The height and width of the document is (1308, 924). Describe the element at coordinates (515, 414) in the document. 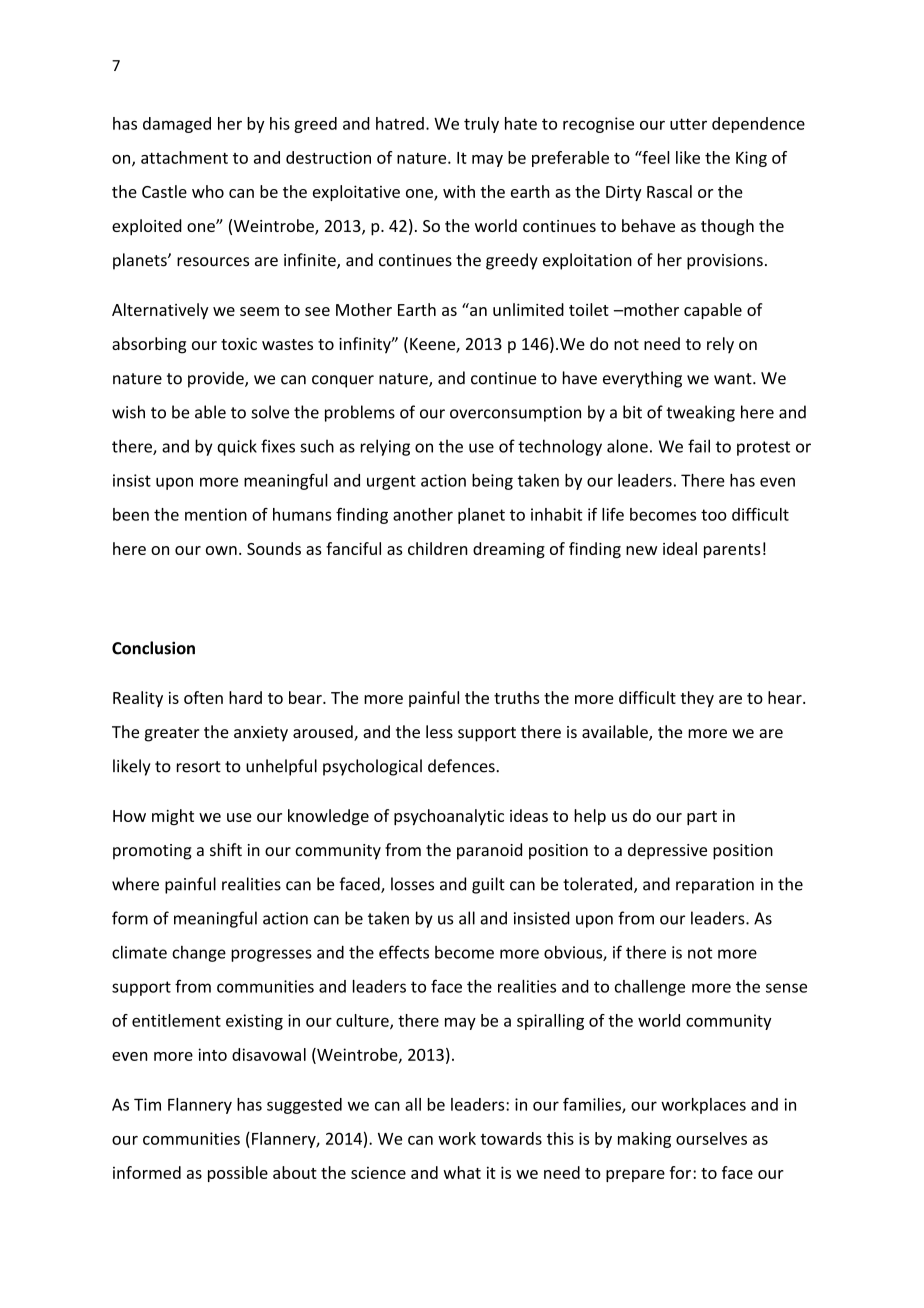

I see `overconsumption` at that location.
